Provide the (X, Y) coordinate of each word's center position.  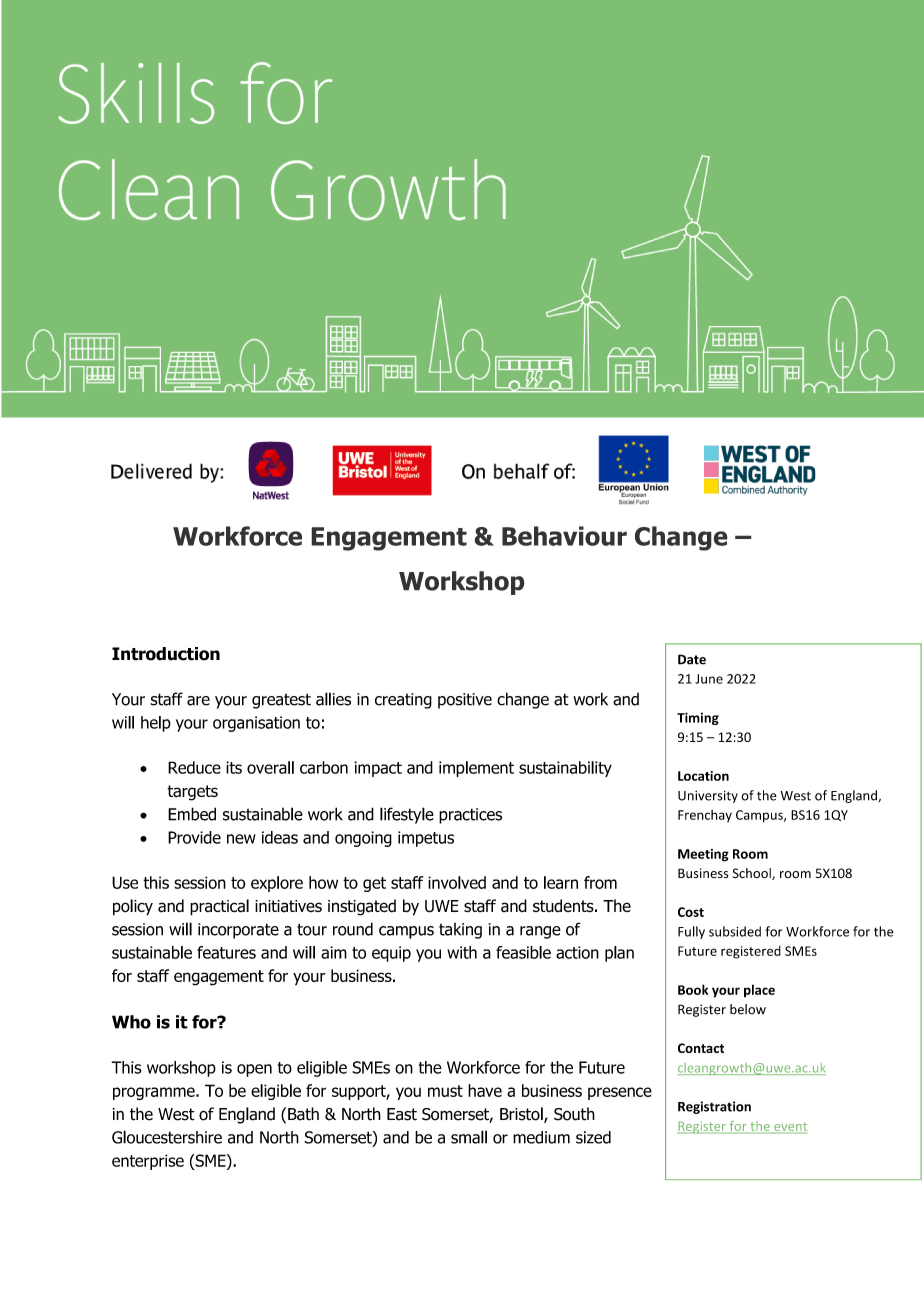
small (469, 1137)
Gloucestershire (167, 1137)
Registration (714, 1107)
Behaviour (564, 536)
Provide (194, 837)
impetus (426, 839)
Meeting (703, 855)
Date (692, 659)
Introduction (166, 654)
